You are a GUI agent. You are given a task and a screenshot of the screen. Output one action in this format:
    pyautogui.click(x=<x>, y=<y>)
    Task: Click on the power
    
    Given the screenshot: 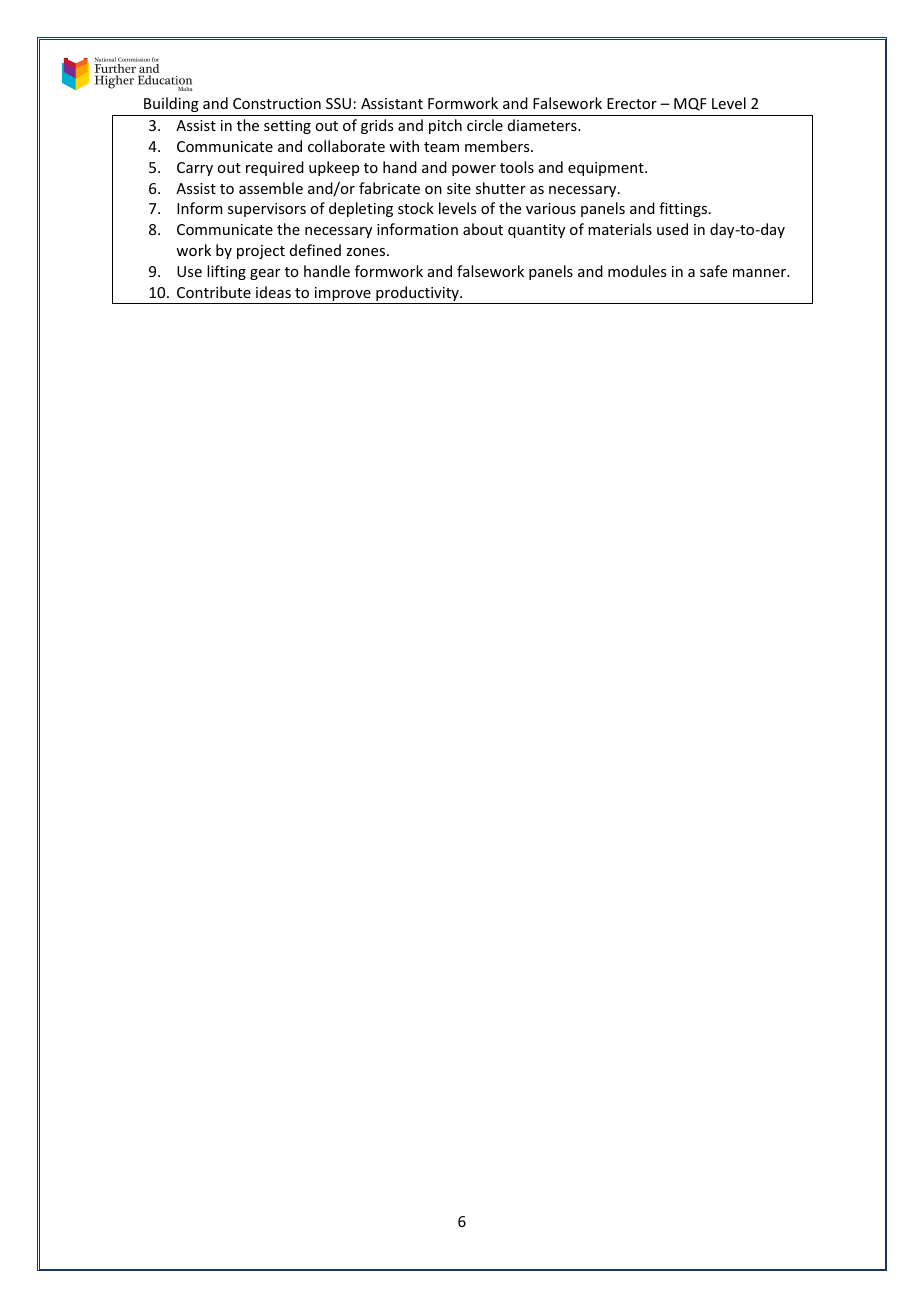 What is the action you would take?
    pyautogui.click(x=474, y=170)
